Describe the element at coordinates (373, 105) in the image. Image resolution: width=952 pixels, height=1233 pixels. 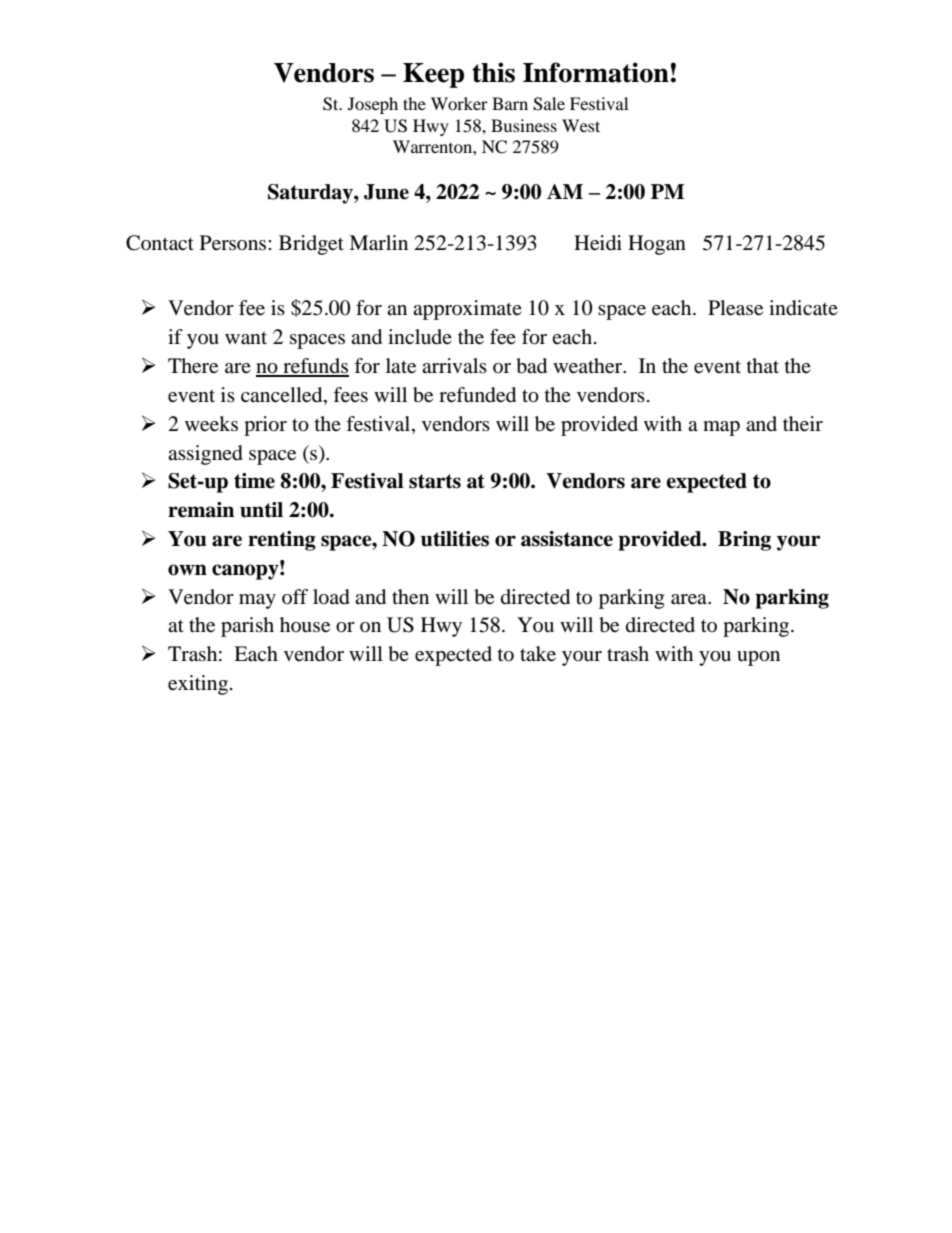
I see `Joseph` at that location.
